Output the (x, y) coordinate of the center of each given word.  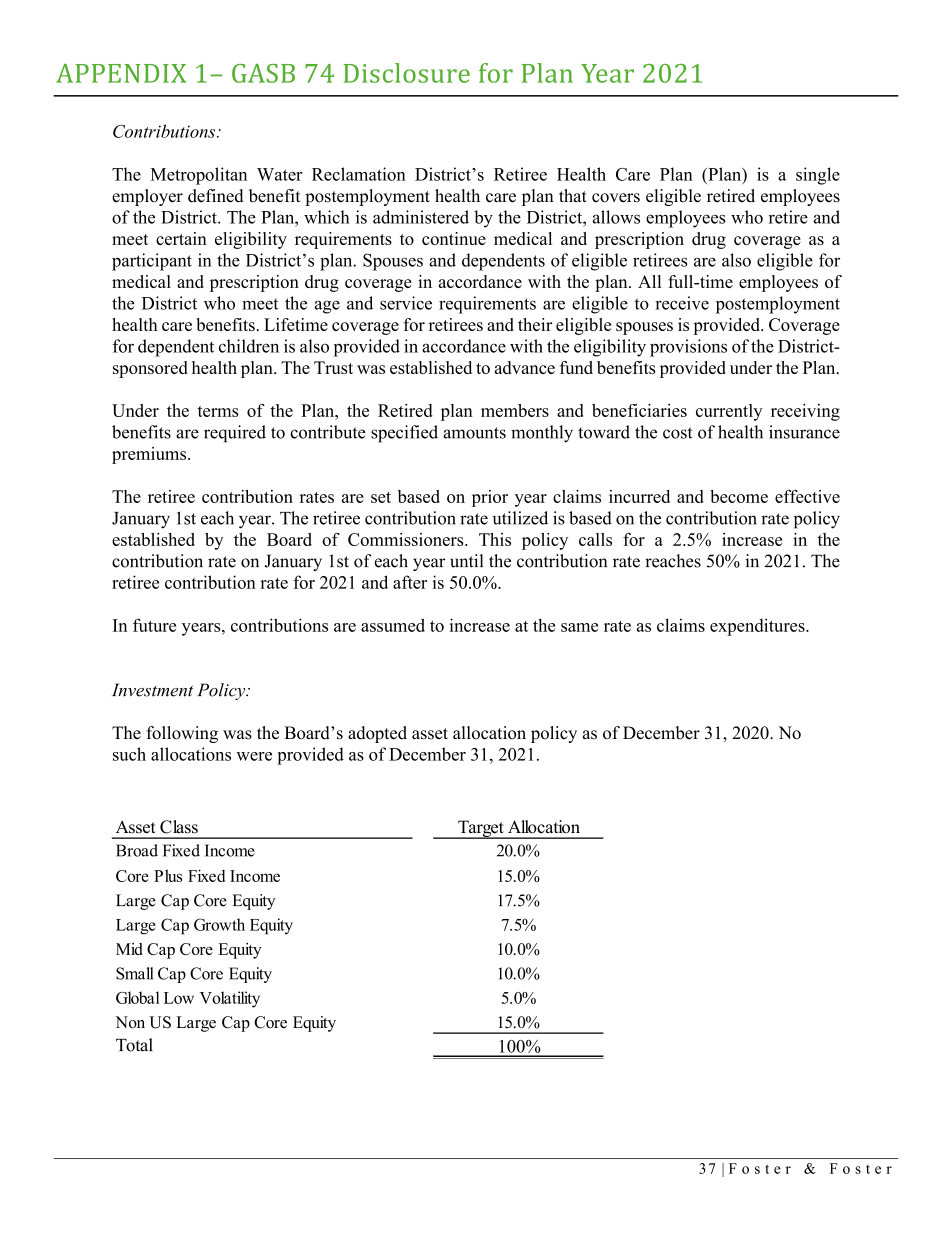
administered (421, 217)
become (739, 496)
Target (481, 829)
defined (216, 196)
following (182, 734)
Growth (219, 924)
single (818, 176)
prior (490, 498)
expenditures (758, 627)
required (235, 434)
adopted (377, 734)
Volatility (230, 999)
